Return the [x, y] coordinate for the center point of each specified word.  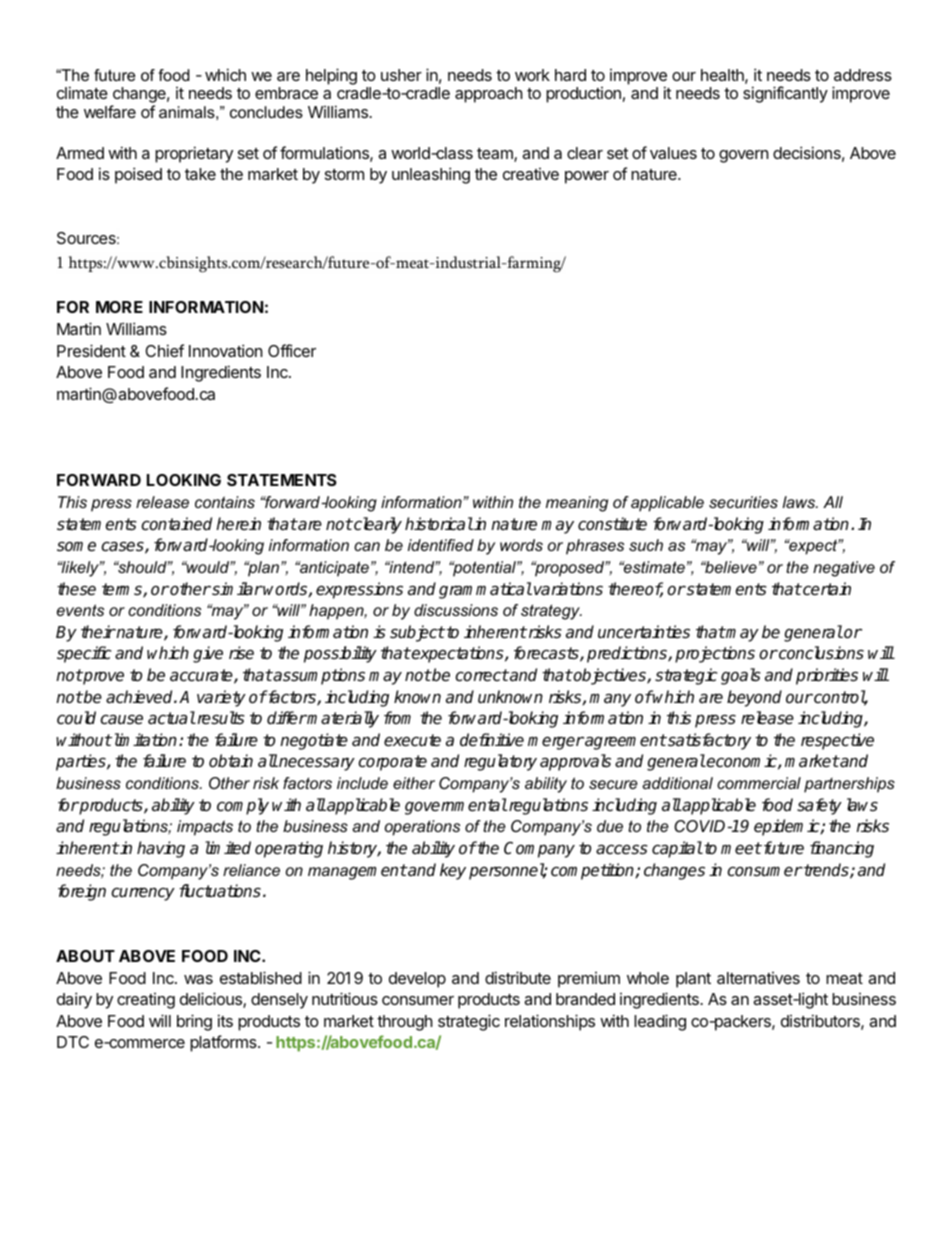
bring [194, 1022]
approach [489, 95]
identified [441, 545]
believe [730, 567]
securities [743, 502]
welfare [110, 111]
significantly [785, 94]
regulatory [500, 762]
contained [176, 524]
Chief [164, 350]
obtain [231, 761]
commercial [759, 783]
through [405, 1023]
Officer [292, 350]
